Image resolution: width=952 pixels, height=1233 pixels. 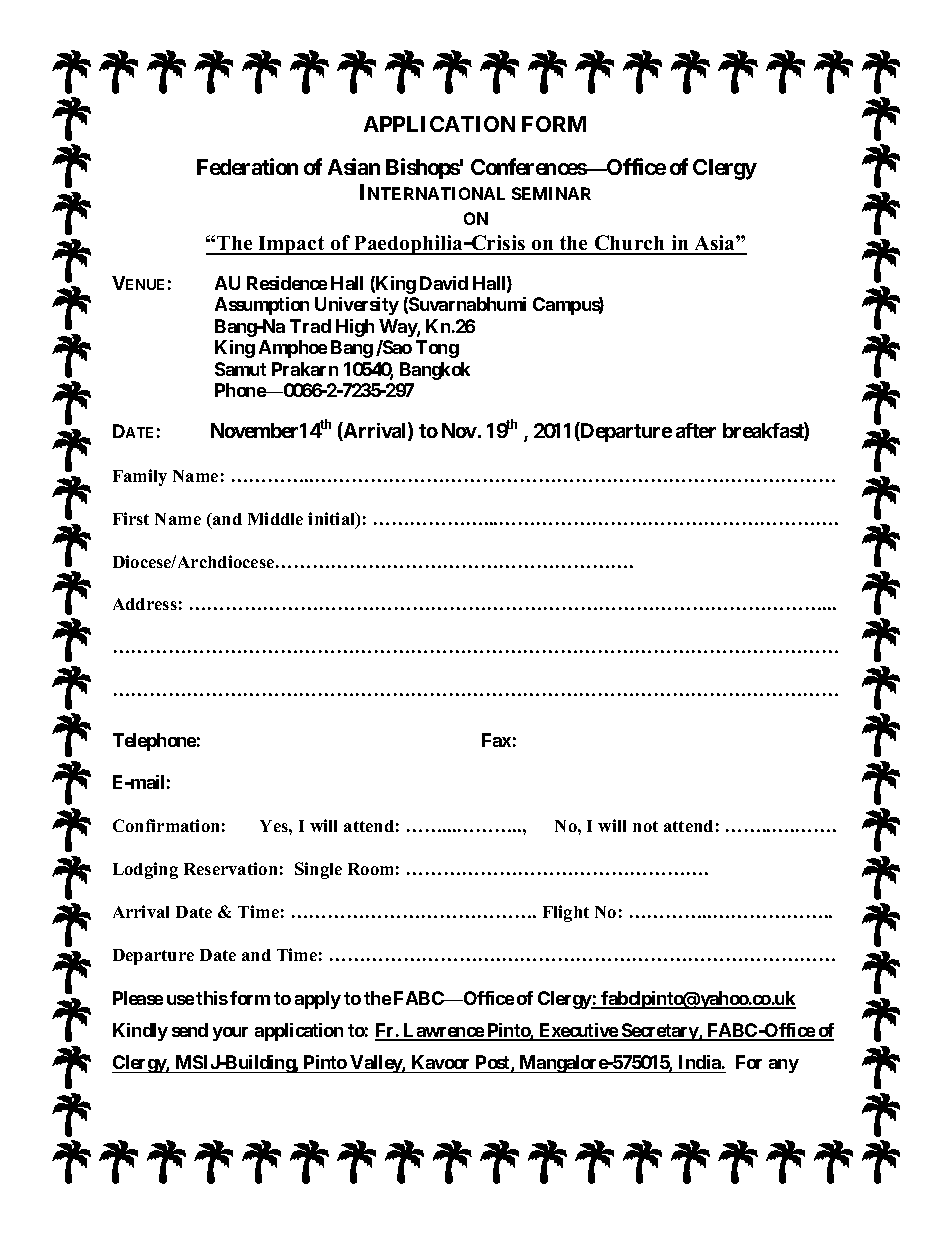 I want to click on Reservation, so click(x=230, y=868).
